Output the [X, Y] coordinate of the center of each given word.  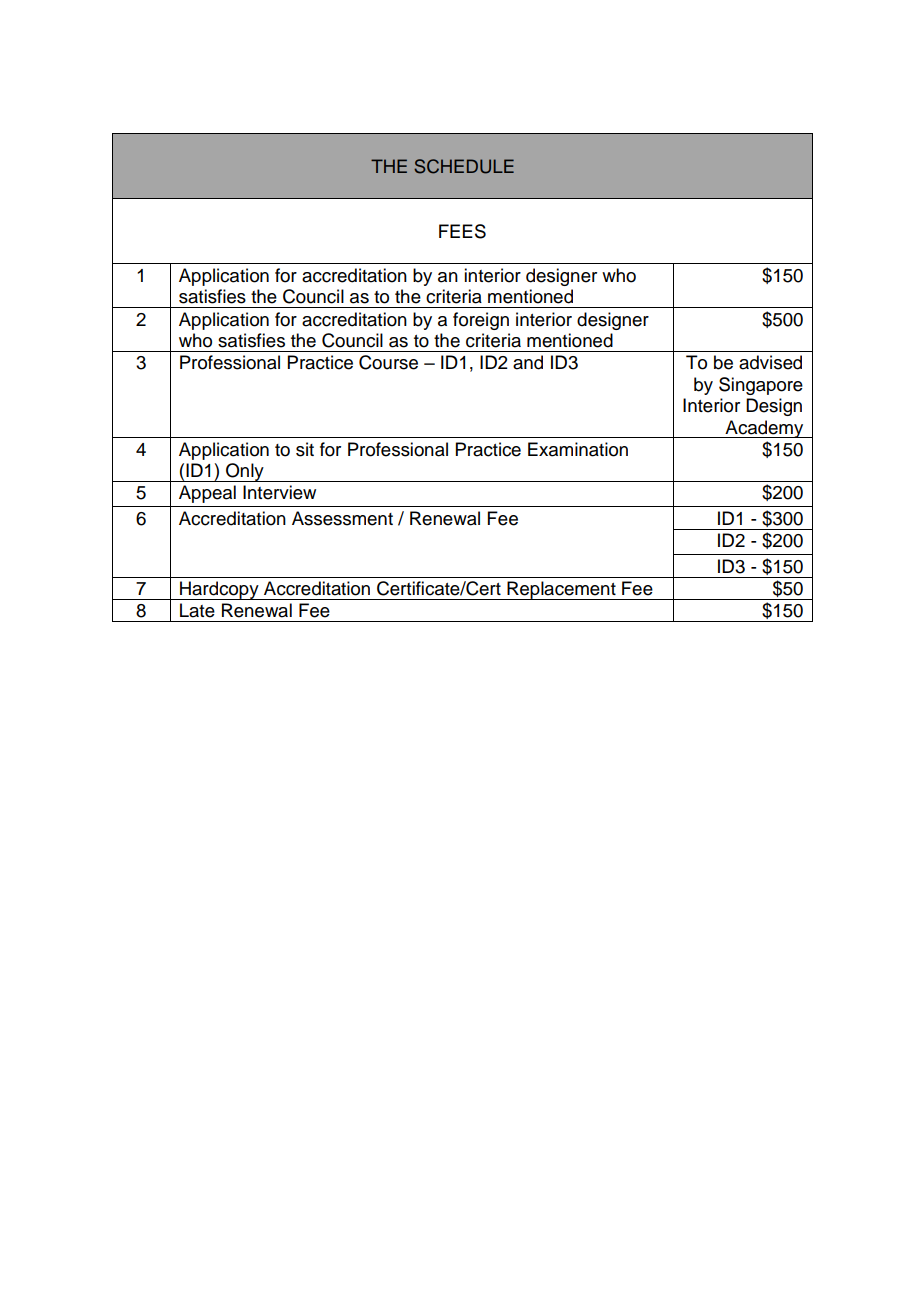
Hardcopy [219, 590]
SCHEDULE [464, 166]
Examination [578, 449]
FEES [462, 231]
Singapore [761, 386]
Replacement [561, 590]
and [528, 362]
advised [770, 362]
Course [388, 362]
